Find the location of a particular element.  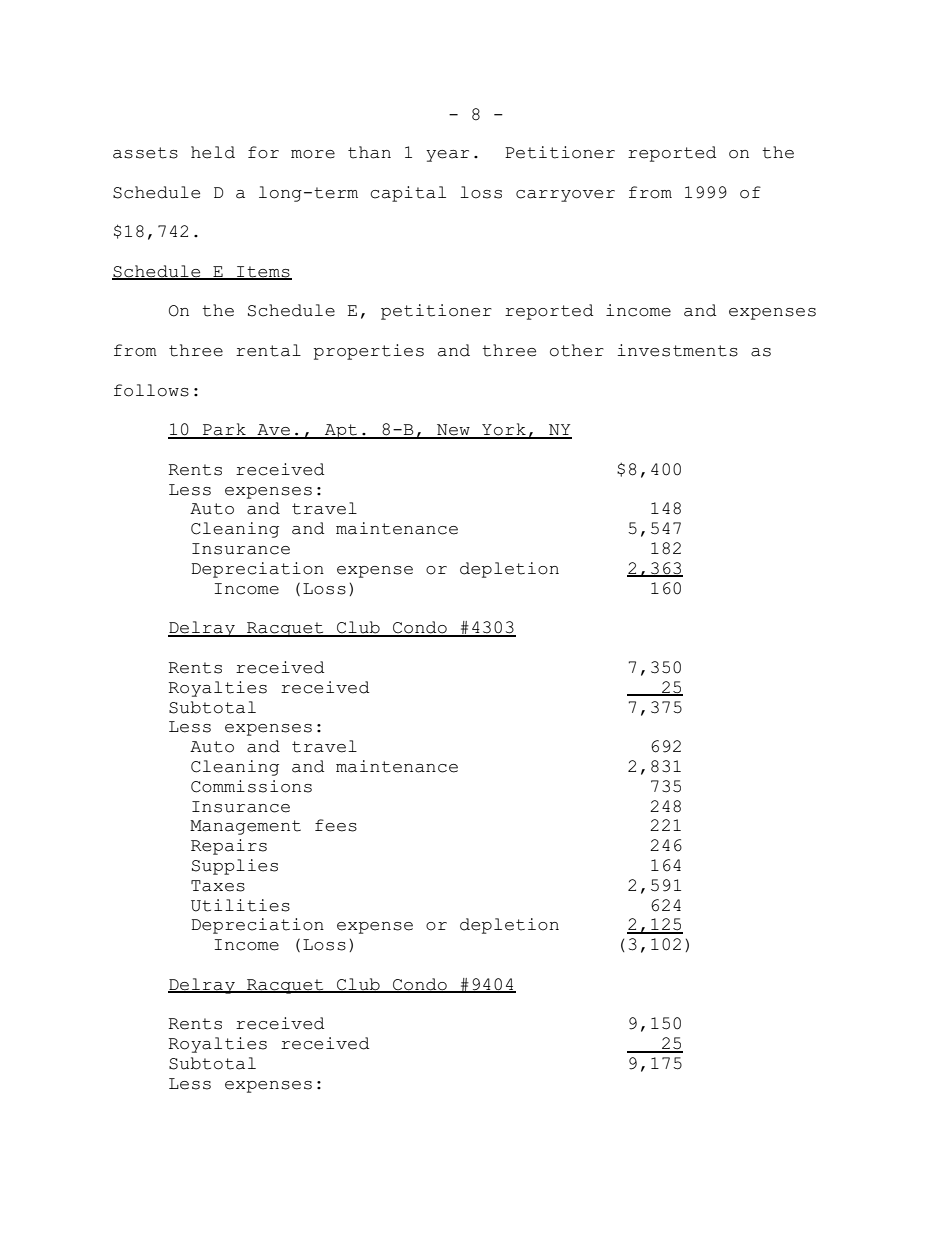

held is located at coordinates (213, 152).
